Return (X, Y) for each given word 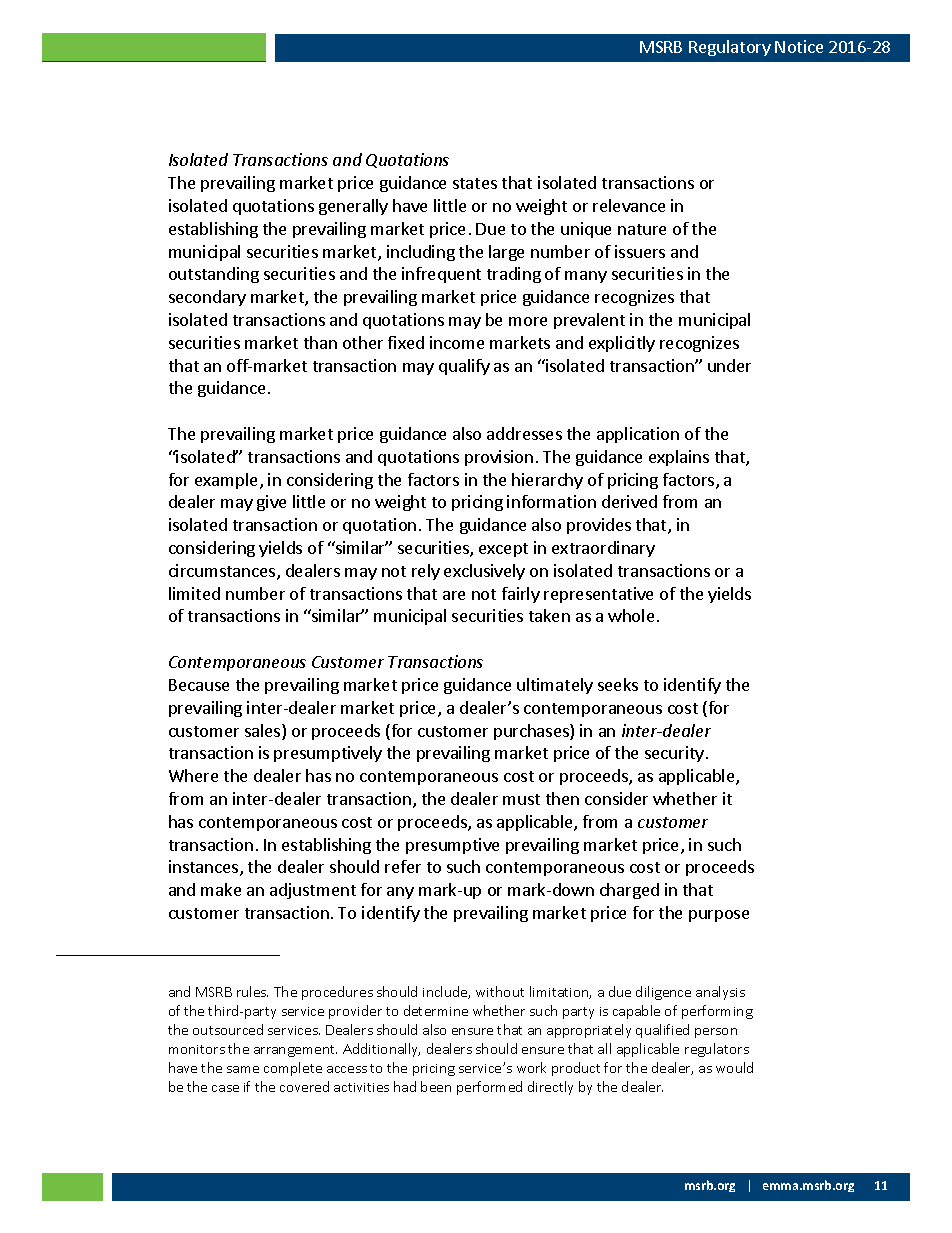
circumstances (223, 572)
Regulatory (730, 48)
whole (631, 615)
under (729, 365)
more (528, 321)
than (320, 342)
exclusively (484, 572)
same (243, 1069)
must (521, 799)
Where (193, 775)
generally (353, 207)
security (674, 754)
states (475, 183)
